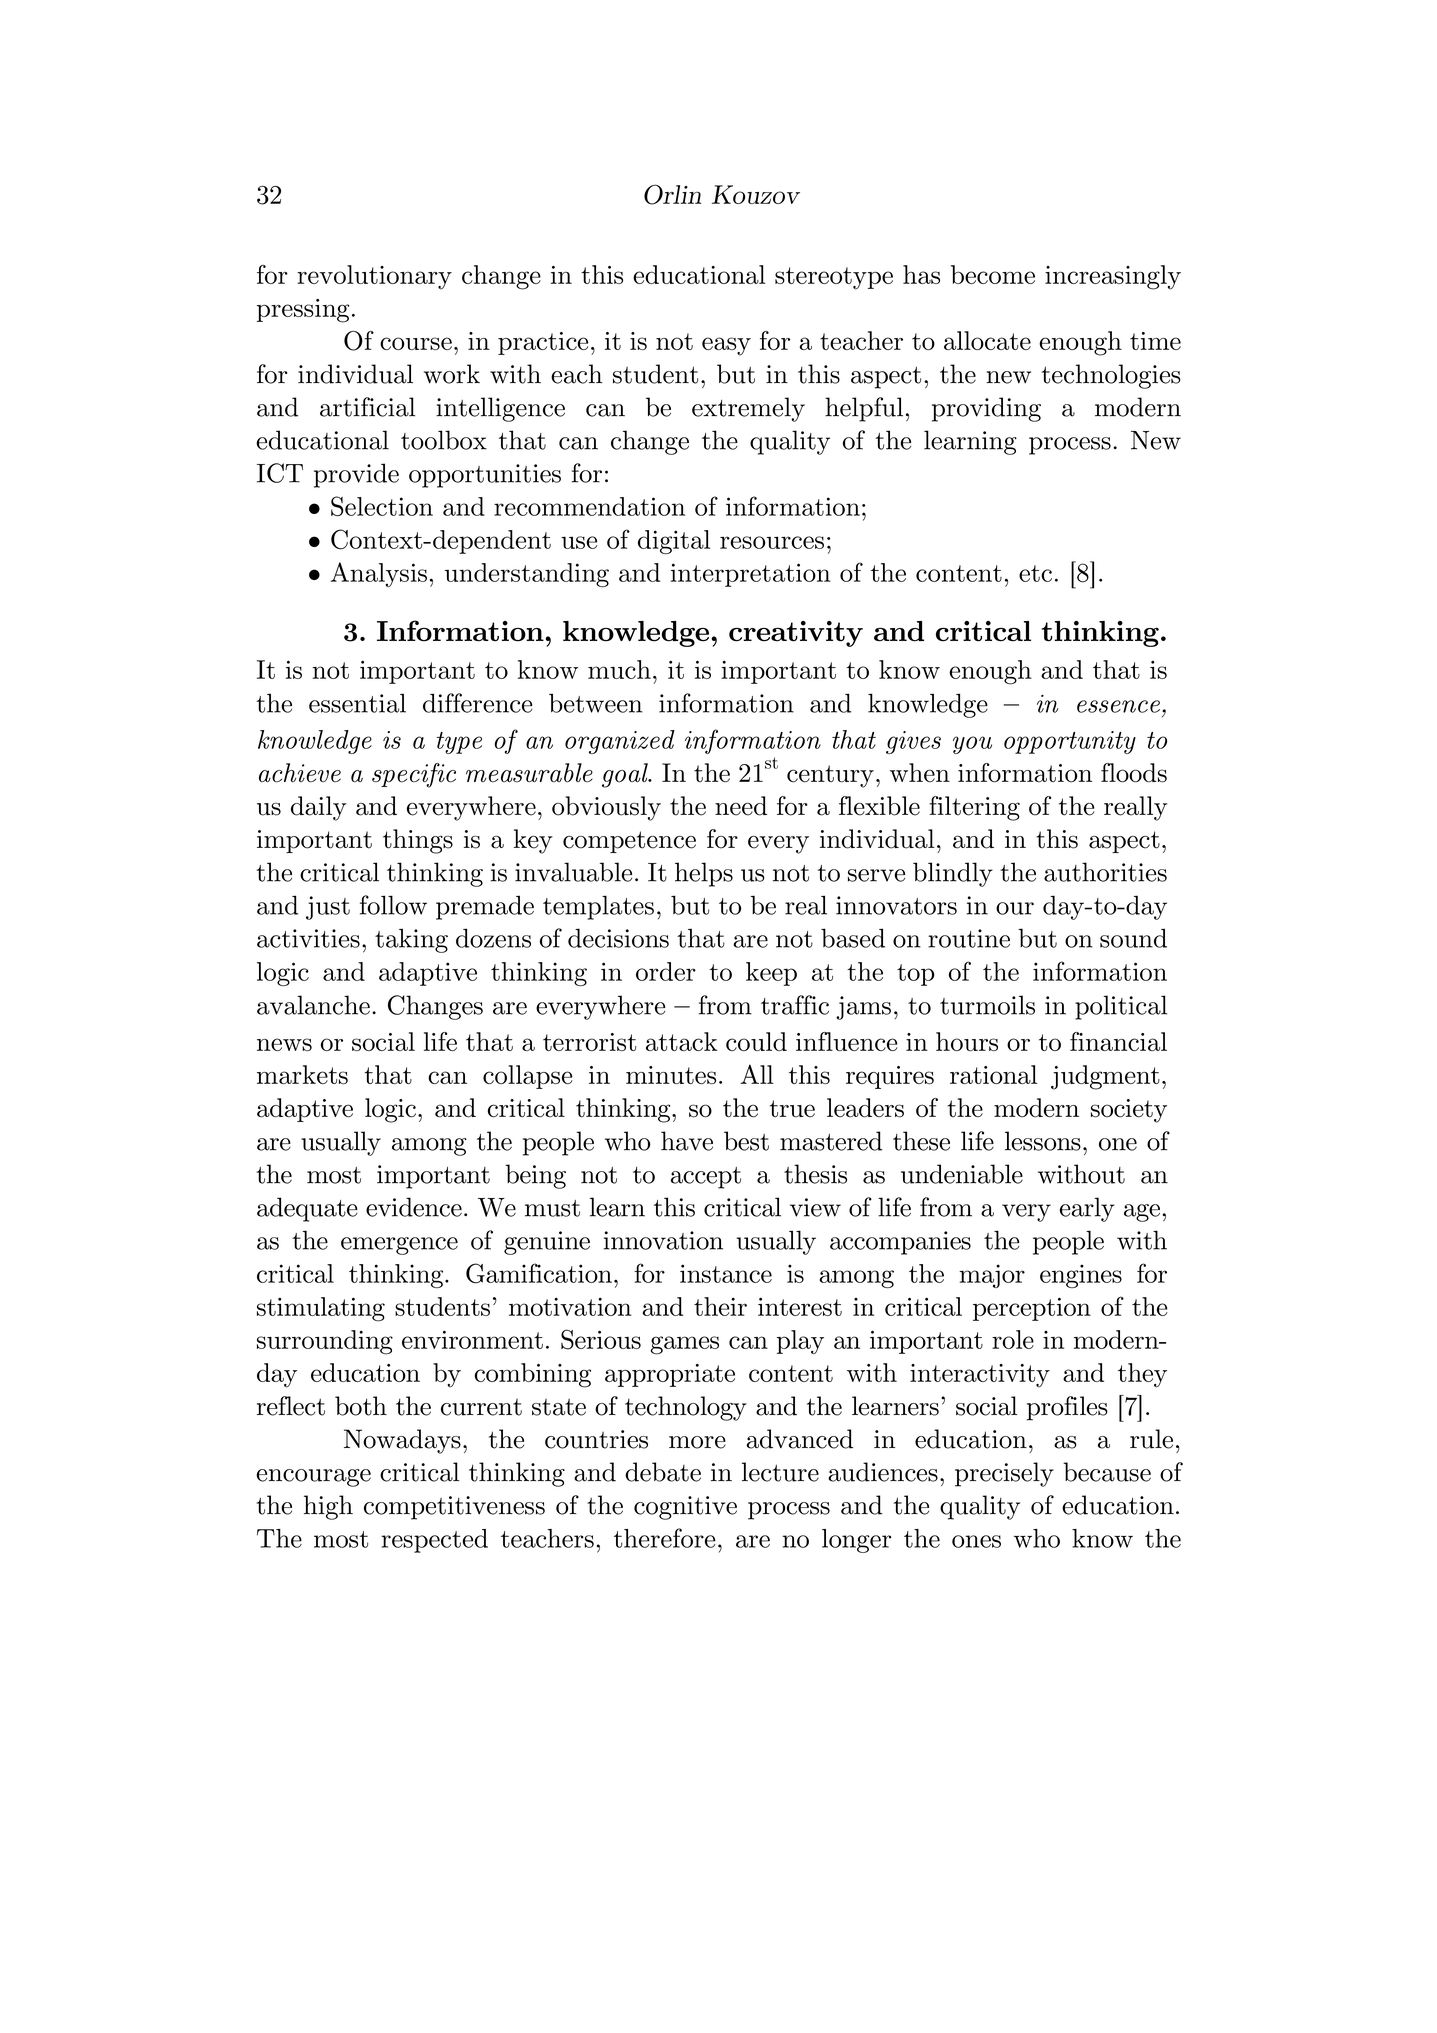  Describe the element at coordinates (620, 742) in the document. I see `organized` at that location.
